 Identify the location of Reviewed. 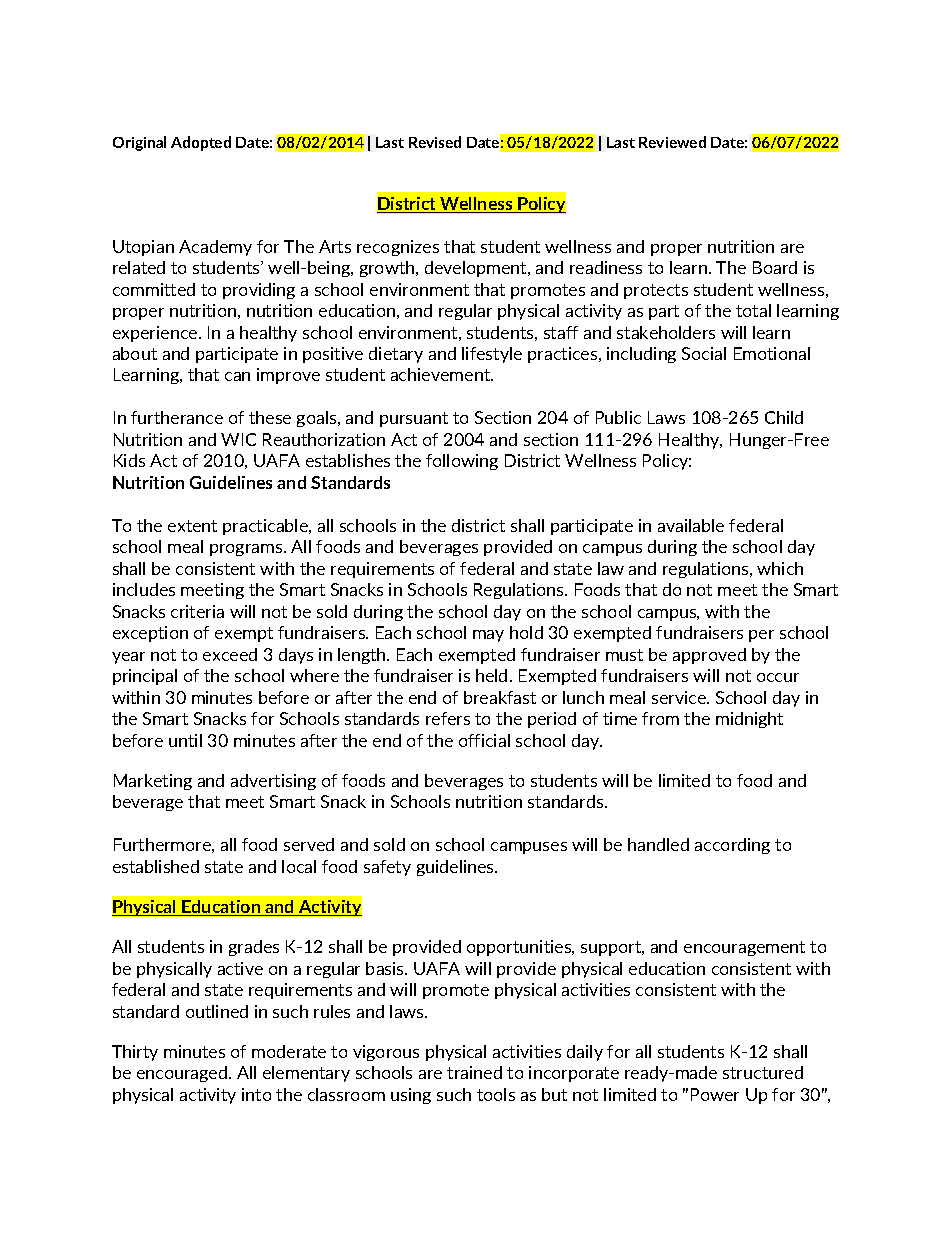
(672, 142).
